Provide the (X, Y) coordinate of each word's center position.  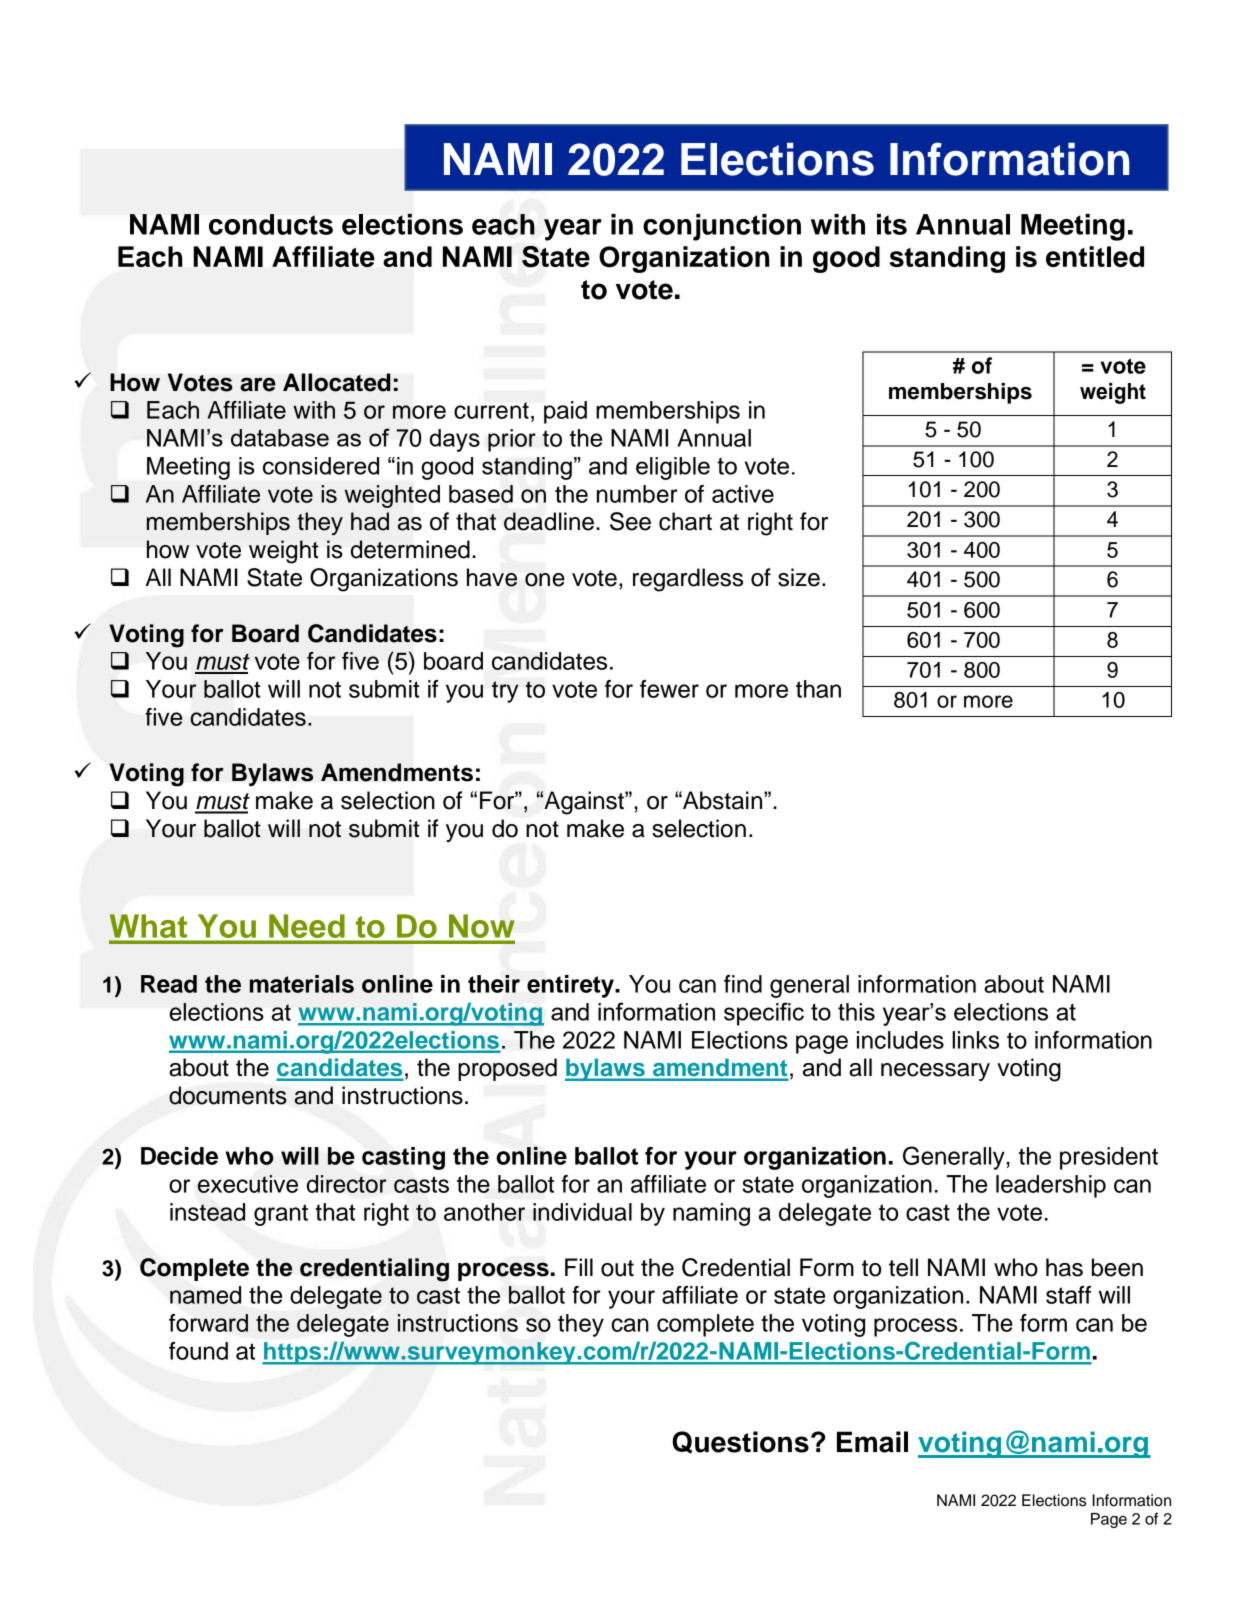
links (975, 1040)
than (818, 689)
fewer (669, 689)
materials (302, 984)
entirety (571, 986)
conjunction (722, 227)
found (198, 1351)
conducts (271, 224)
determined (410, 549)
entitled (1095, 256)
